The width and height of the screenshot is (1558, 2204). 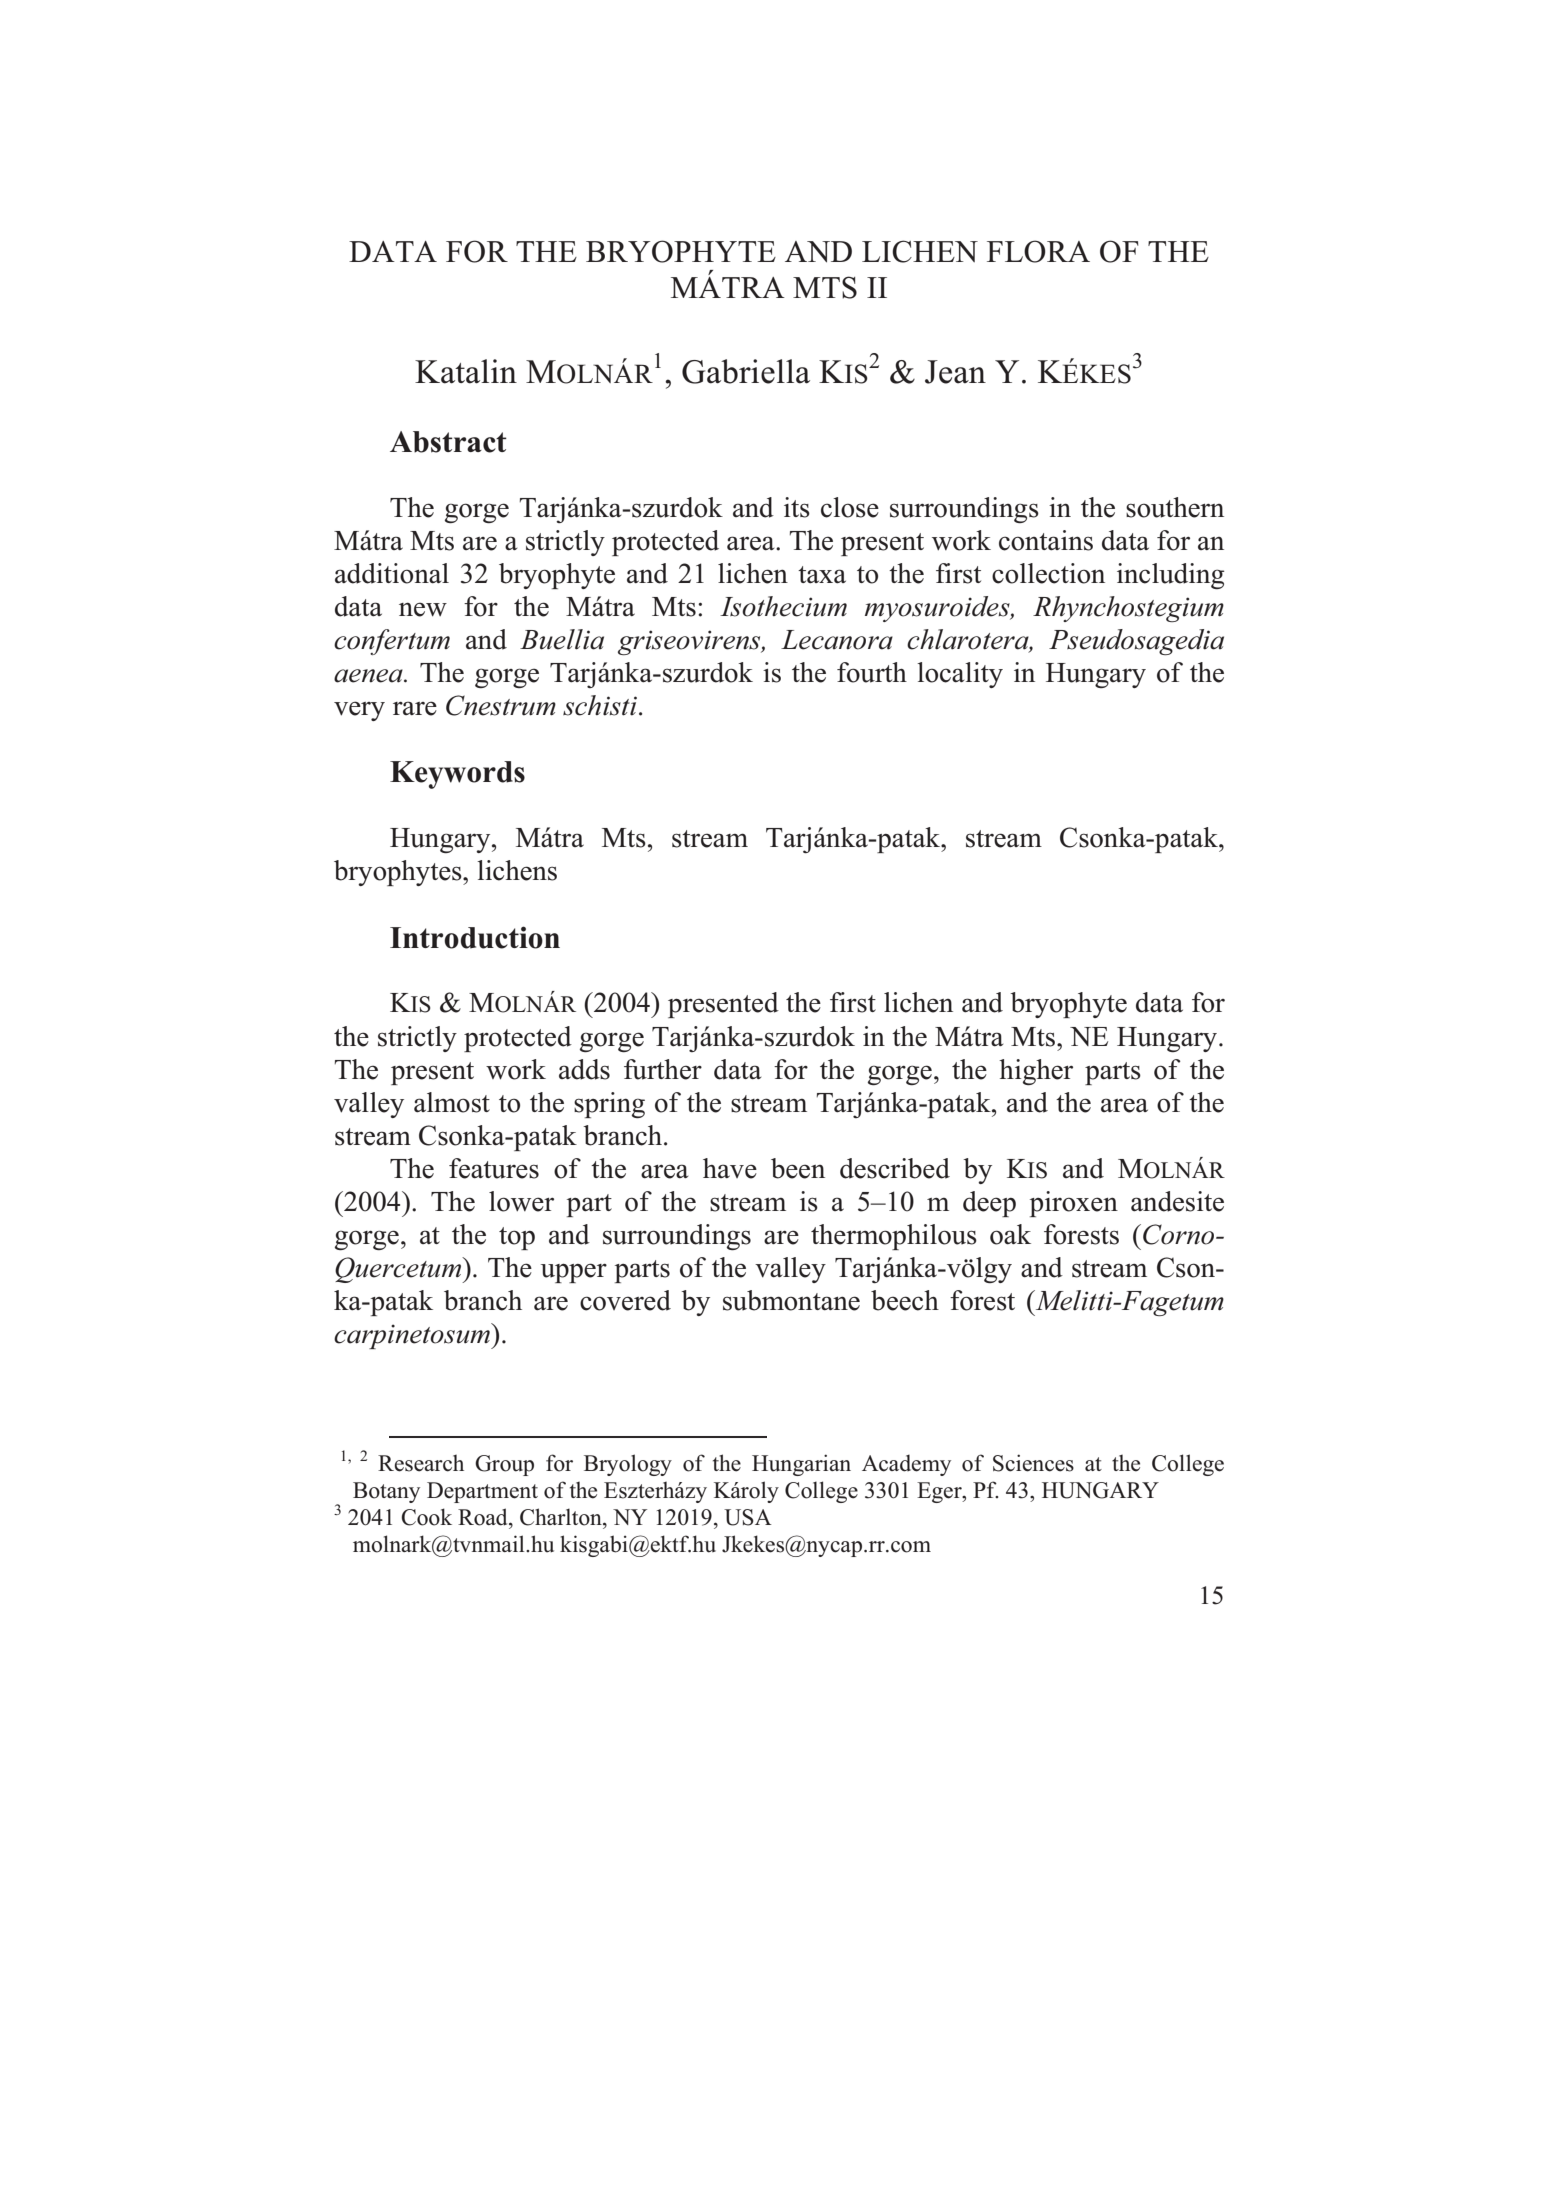 I want to click on features, so click(x=494, y=1168).
